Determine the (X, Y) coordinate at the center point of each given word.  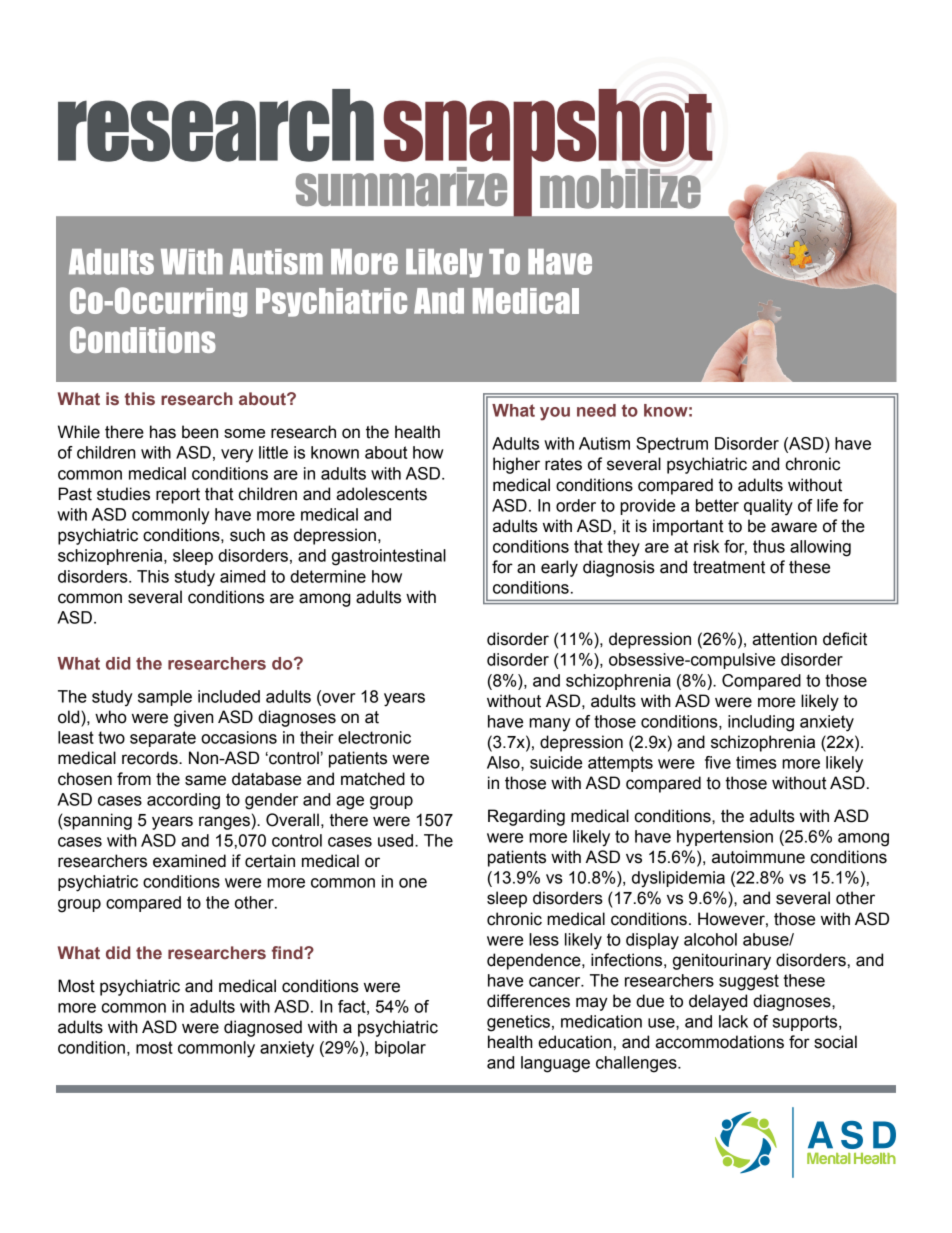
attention (784, 639)
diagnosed (263, 1028)
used (395, 840)
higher (516, 465)
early (559, 568)
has (163, 432)
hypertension (725, 838)
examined (189, 861)
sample (165, 698)
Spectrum (672, 445)
